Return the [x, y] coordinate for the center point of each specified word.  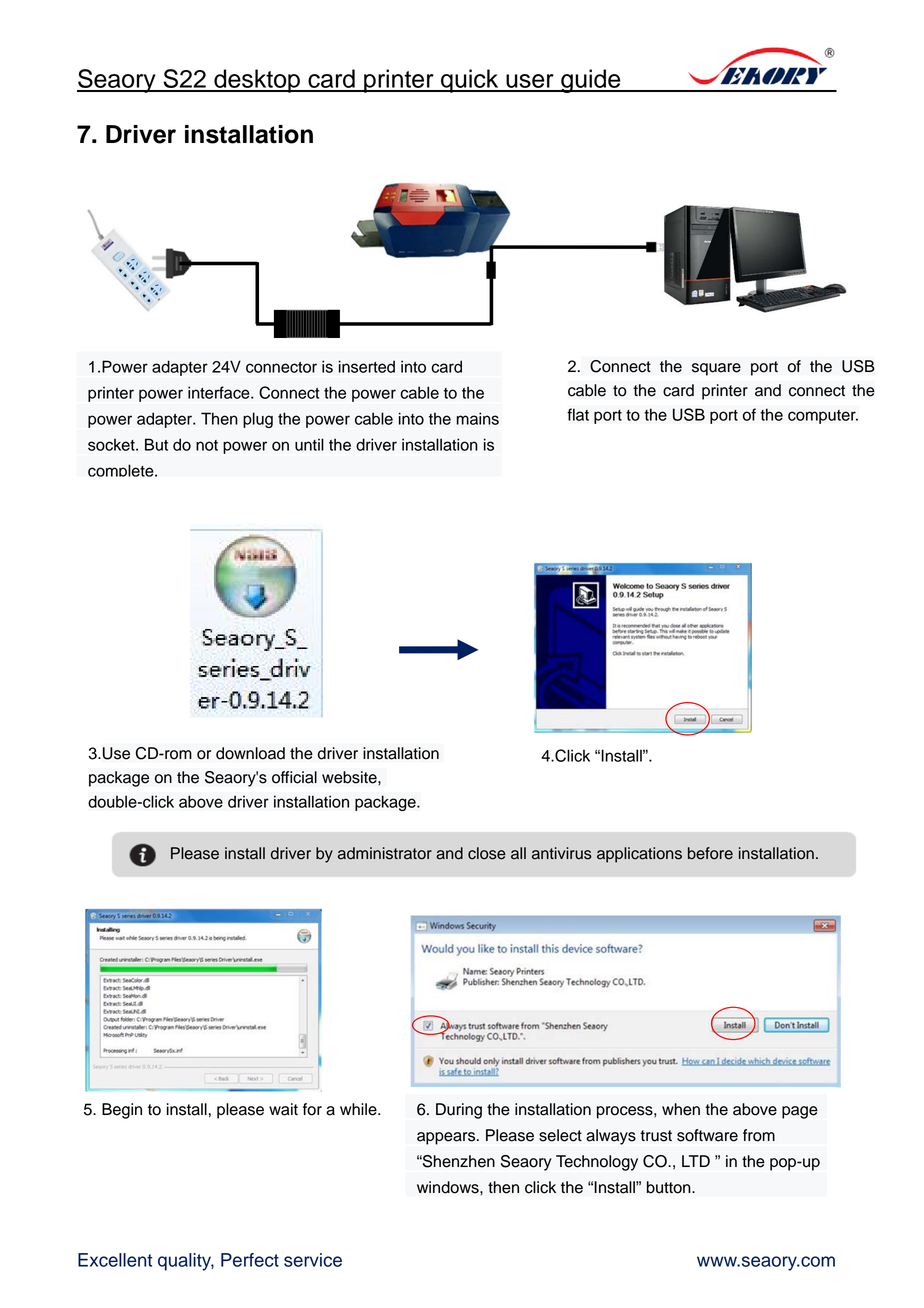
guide [591, 81]
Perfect [250, 1260]
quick [470, 81]
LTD [696, 1161]
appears [447, 1138]
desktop [257, 81]
